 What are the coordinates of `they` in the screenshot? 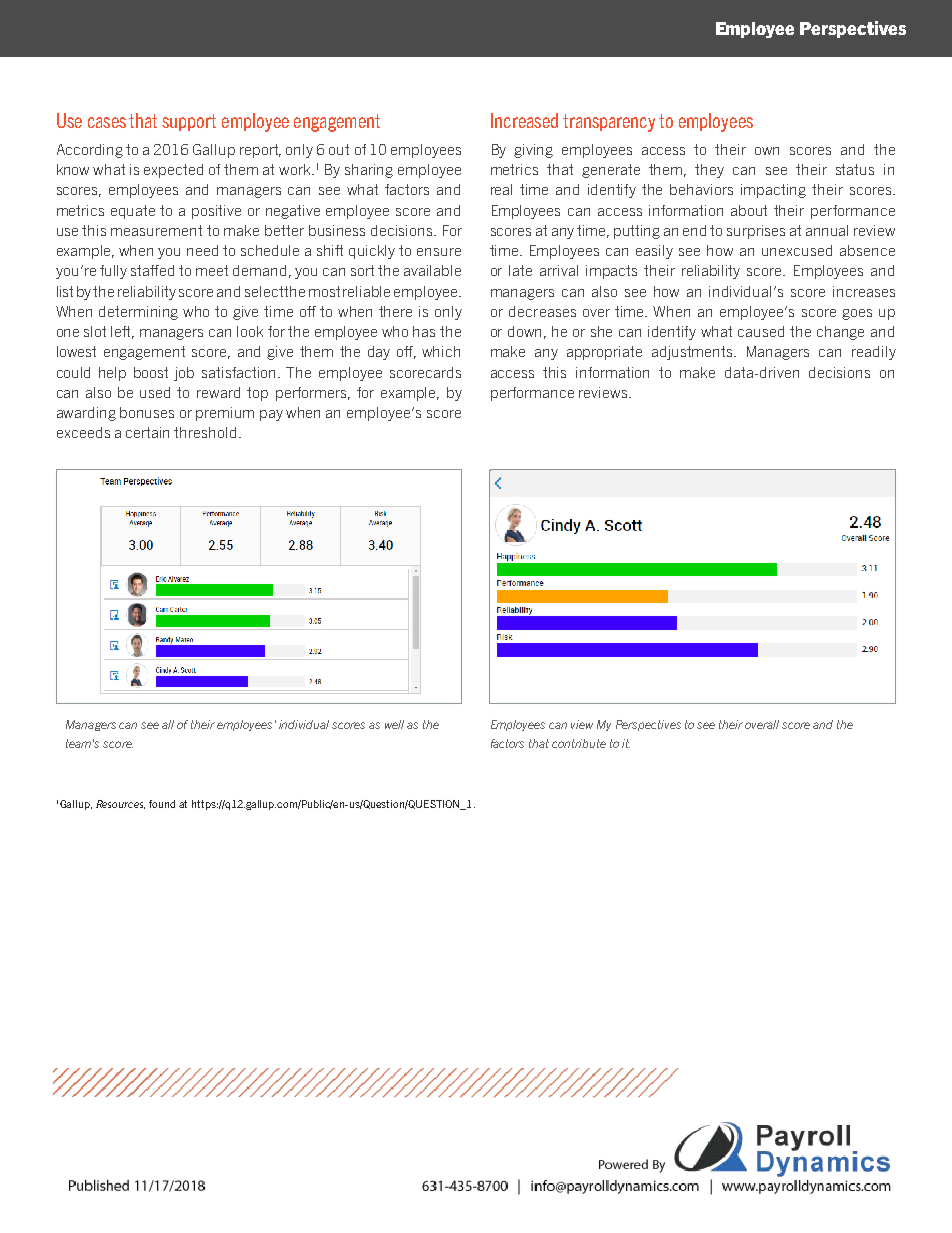 It's located at (709, 171).
